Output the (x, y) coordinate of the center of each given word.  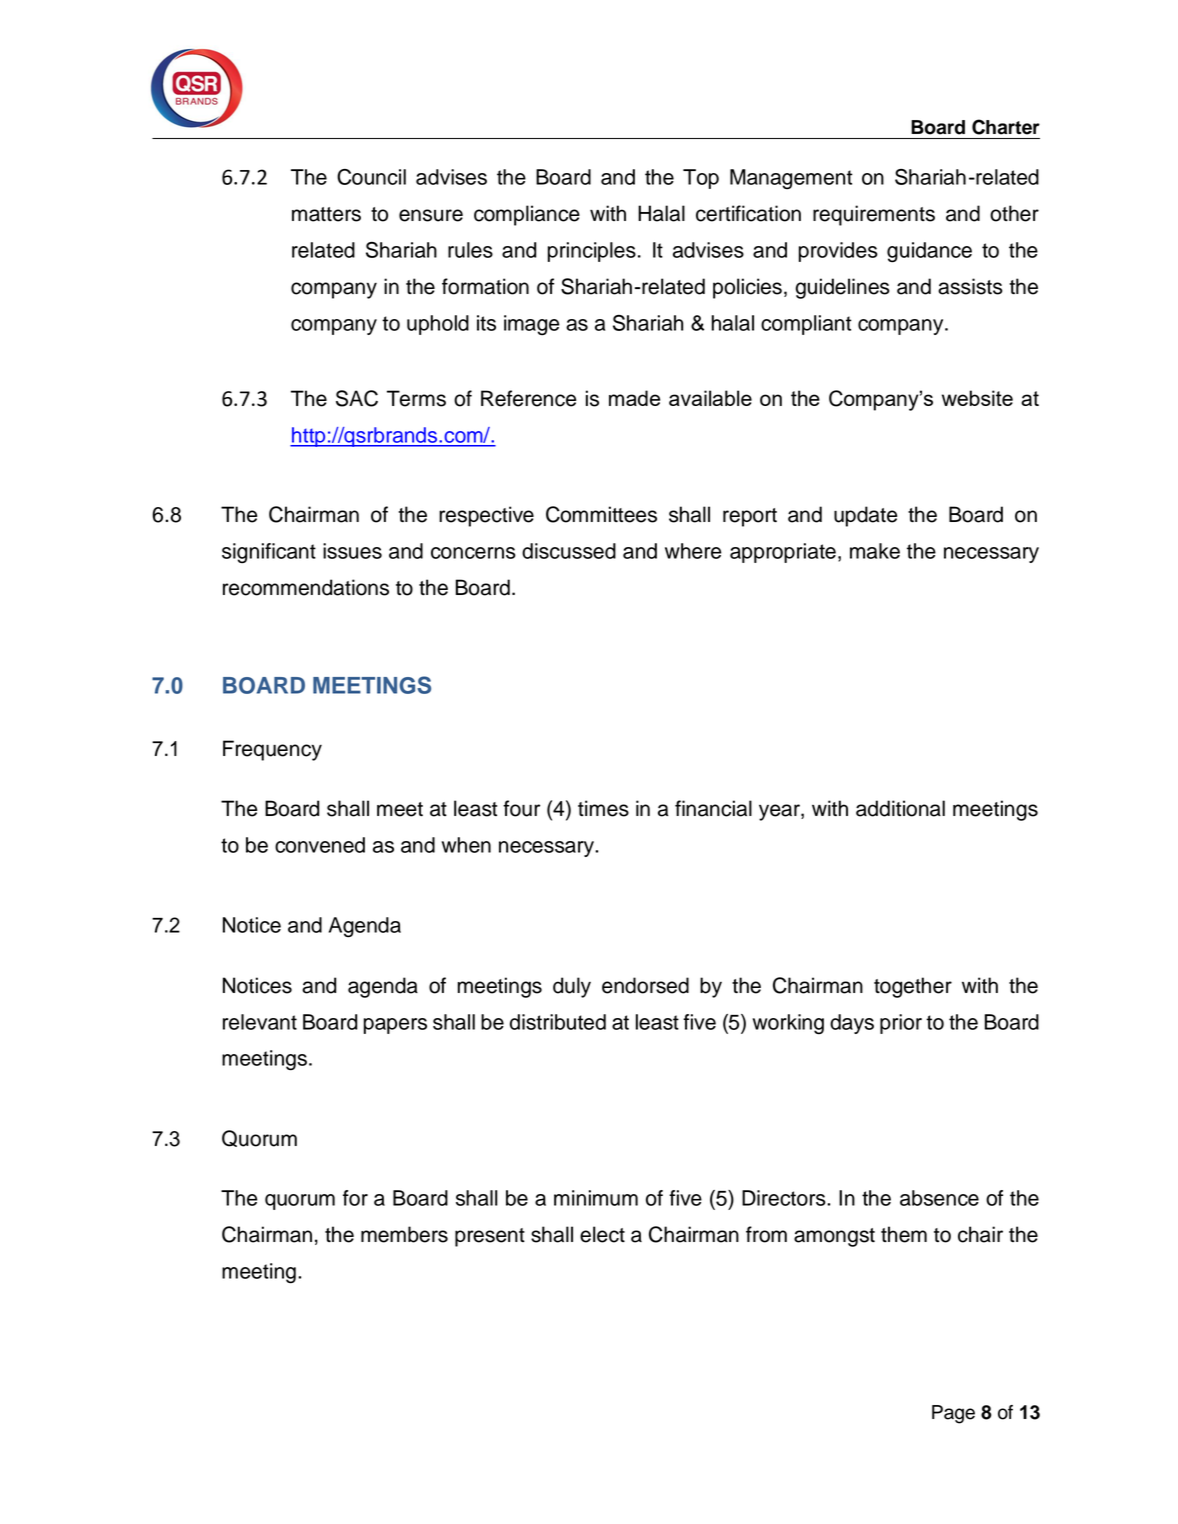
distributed (558, 1022)
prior (901, 1024)
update (865, 516)
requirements (874, 215)
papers (395, 1026)
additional (900, 808)
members (404, 1234)
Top (701, 179)
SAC (357, 398)
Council (371, 177)
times (603, 808)
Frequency (272, 750)
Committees (601, 514)
